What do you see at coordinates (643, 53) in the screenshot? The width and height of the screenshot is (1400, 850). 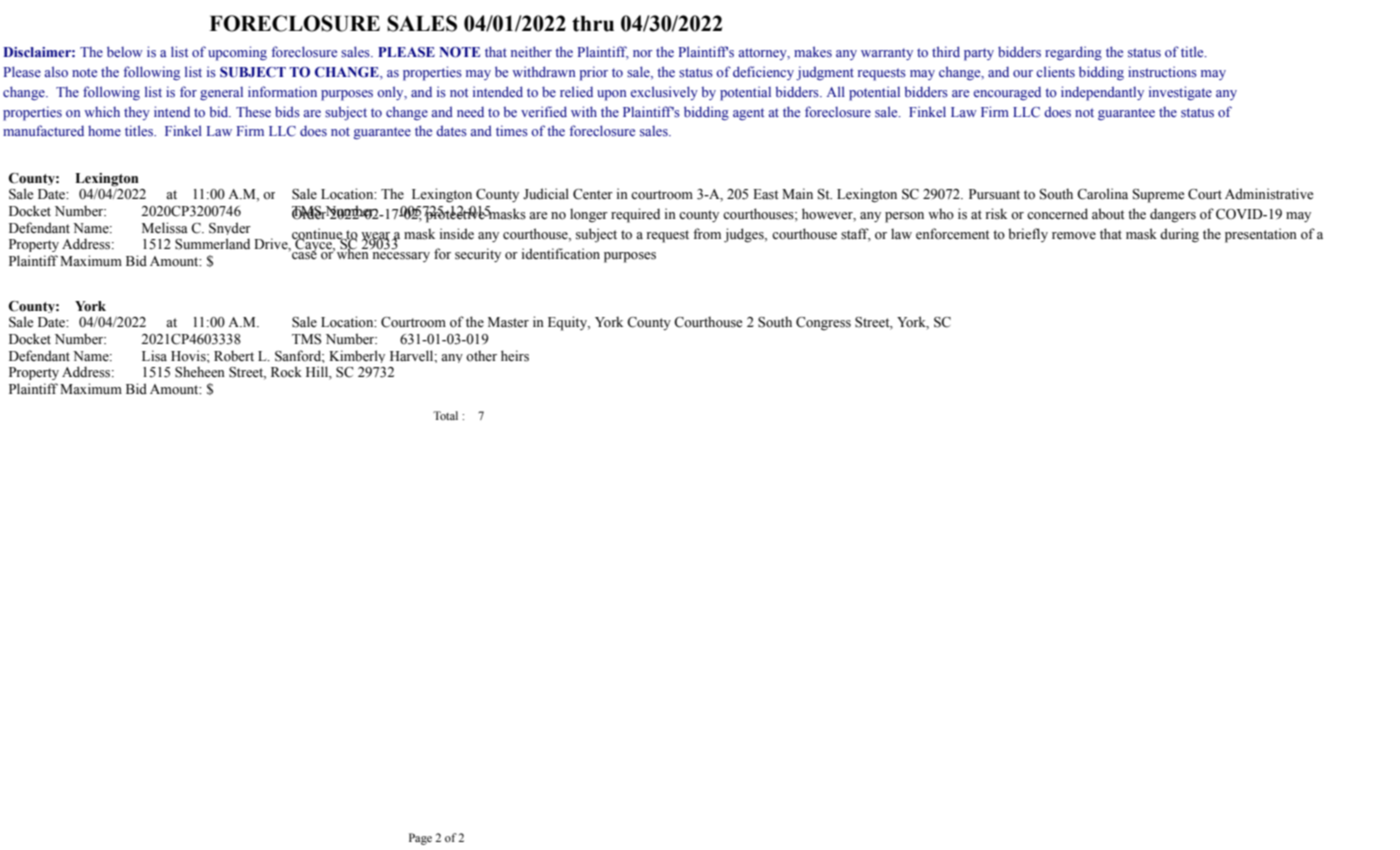 I see `nor` at bounding box center [643, 53].
